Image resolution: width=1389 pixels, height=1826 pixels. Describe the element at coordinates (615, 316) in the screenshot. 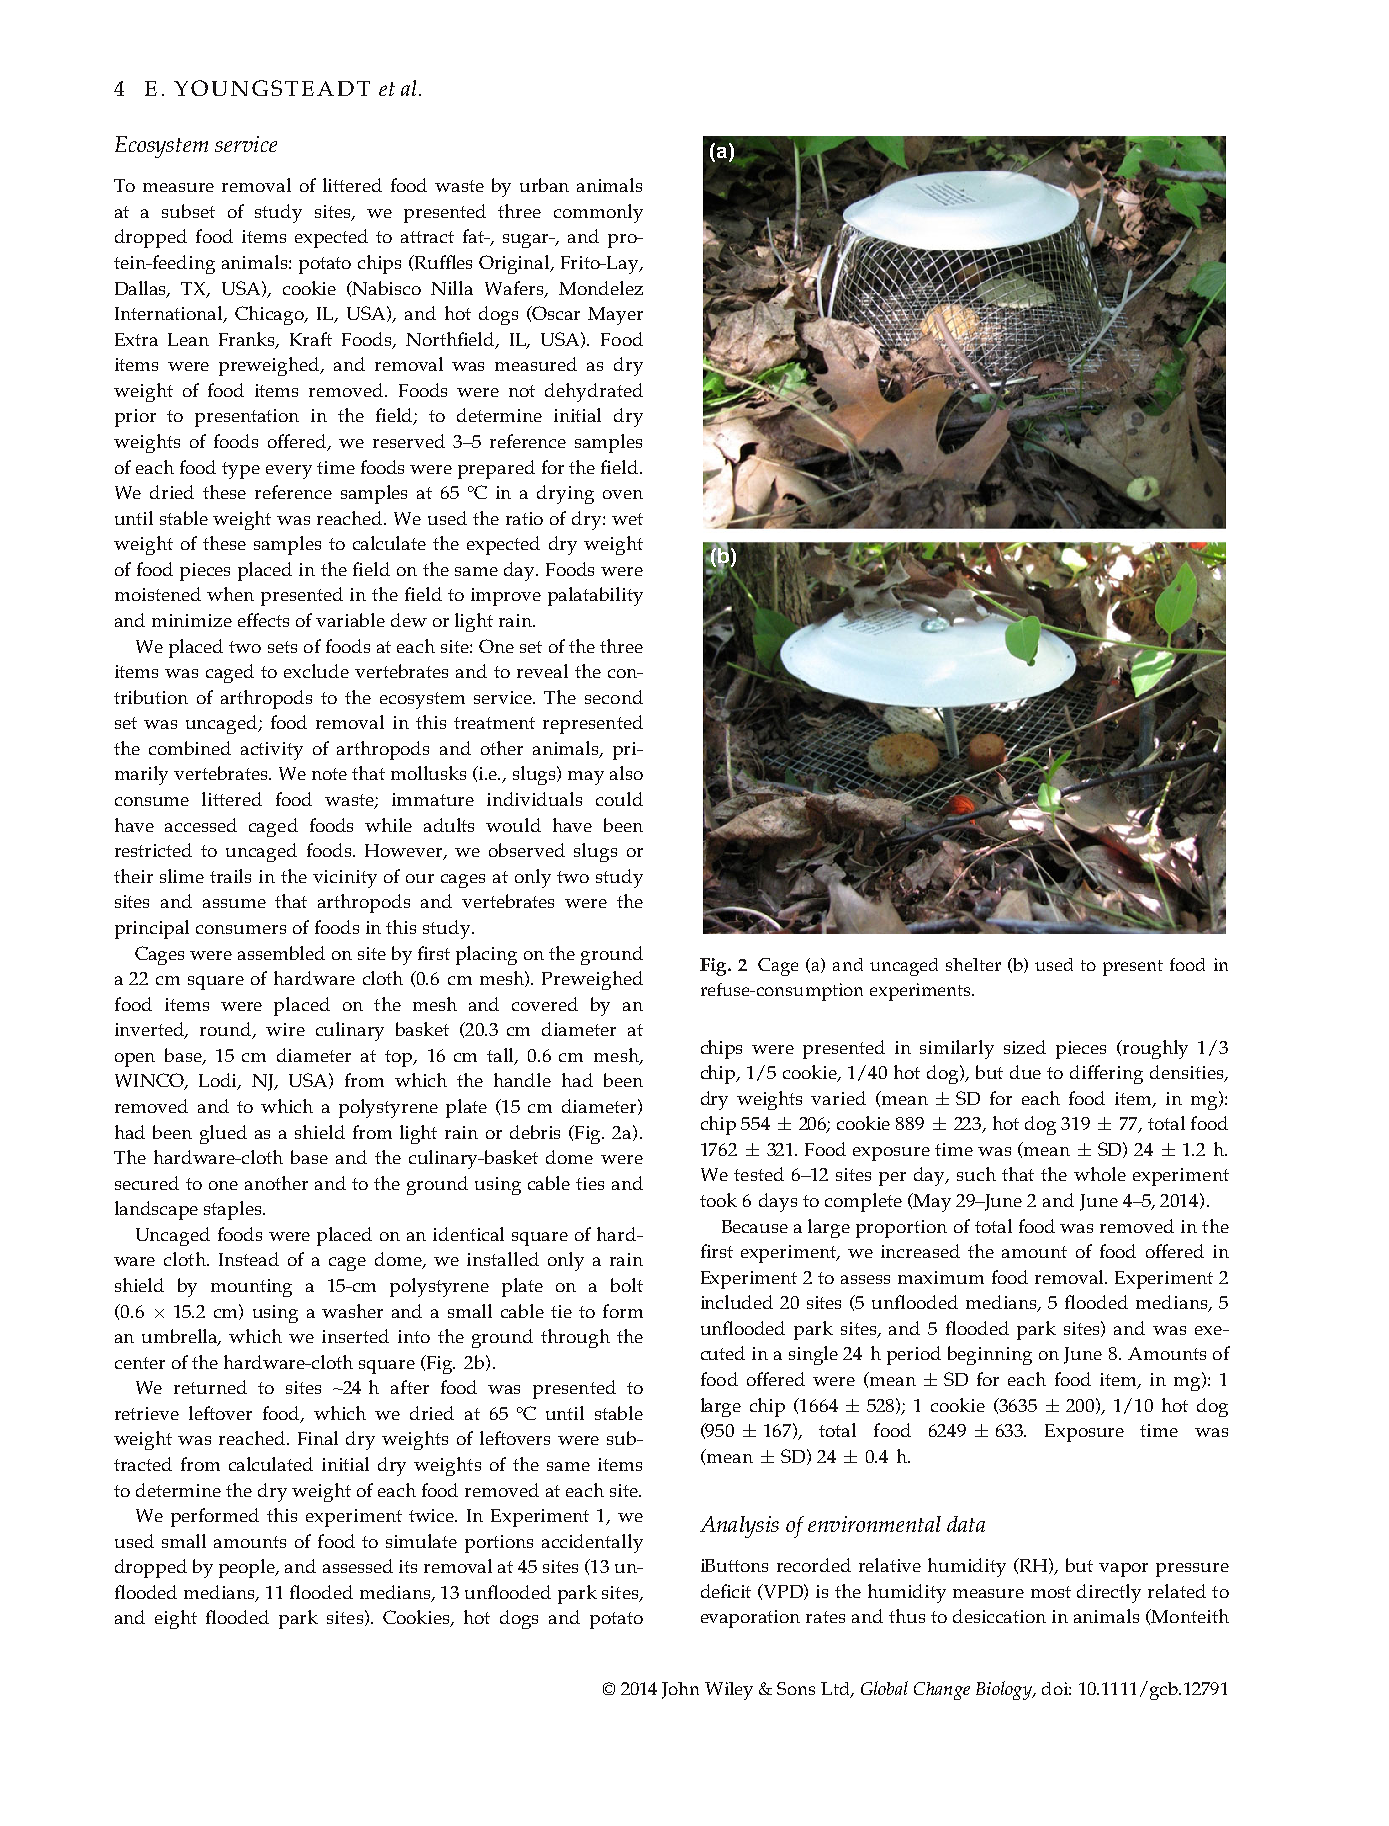

I see `Mayer` at that location.
